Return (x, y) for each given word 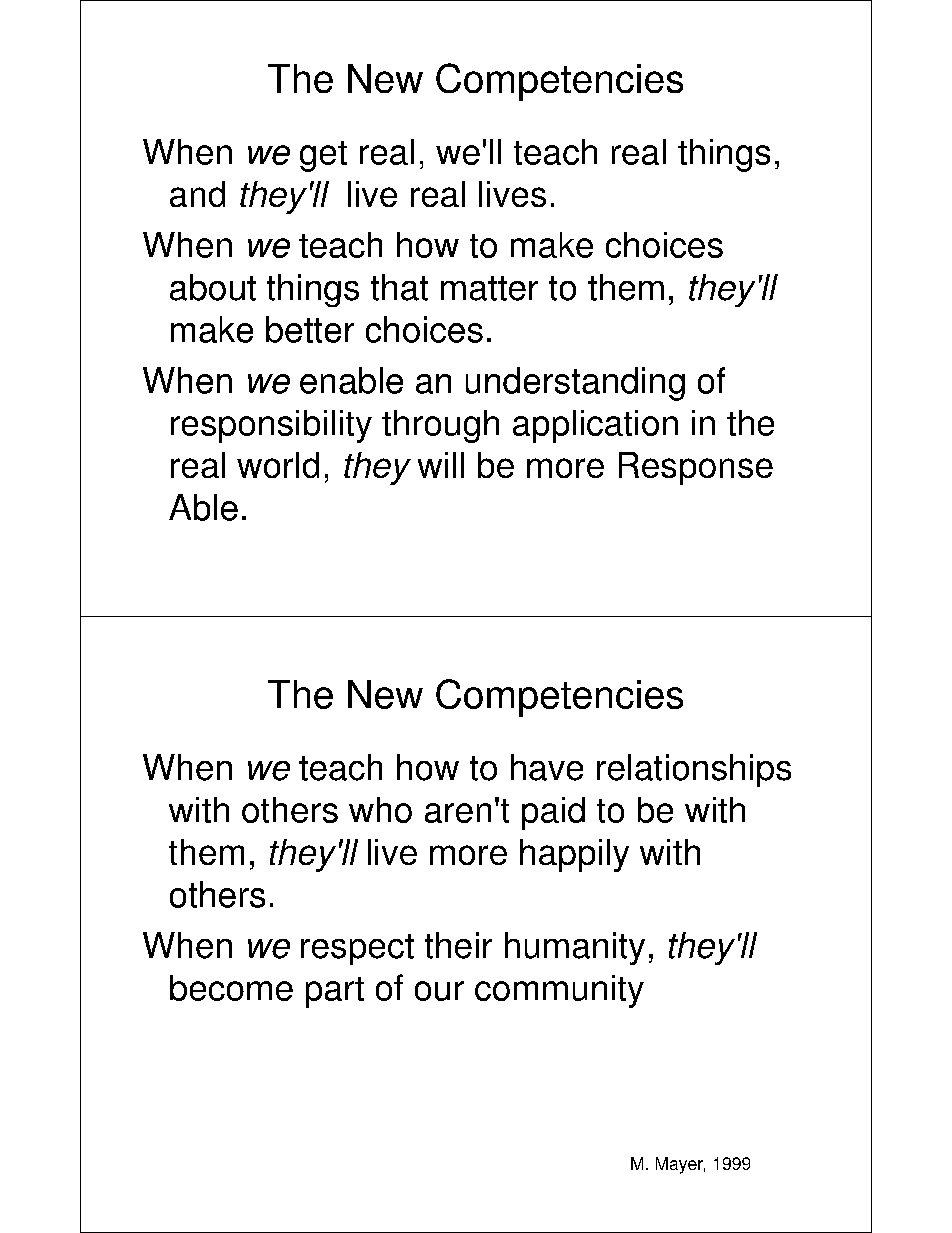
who (380, 810)
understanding (575, 384)
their (458, 945)
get (323, 156)
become (231, 988)
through (440, 426)
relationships (694, 770)
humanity (575, 948)
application (595, 426)
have (547, 767)
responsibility (271, 426)
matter (489, 288)
